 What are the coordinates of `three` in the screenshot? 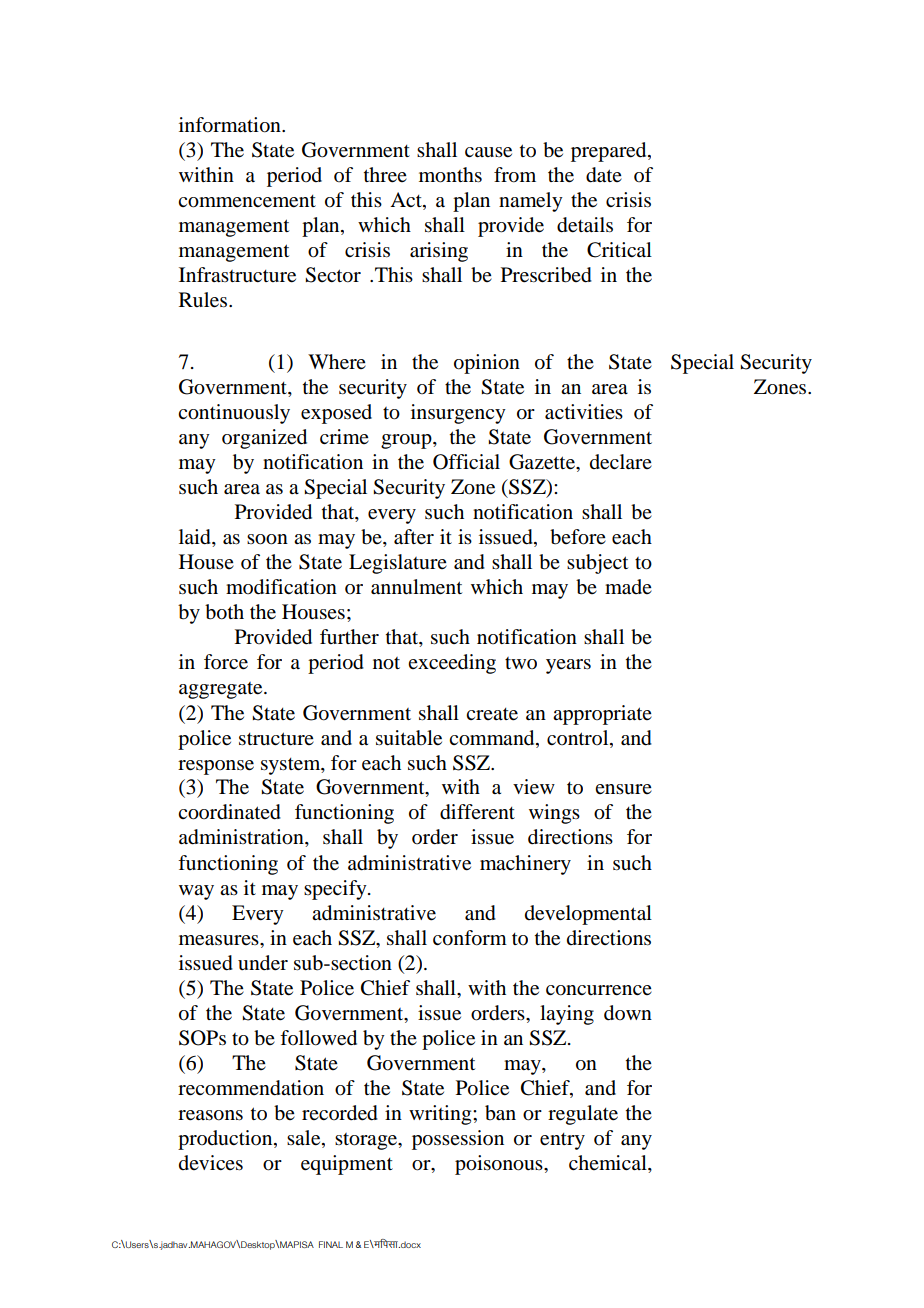 It's located at (385, 175).
